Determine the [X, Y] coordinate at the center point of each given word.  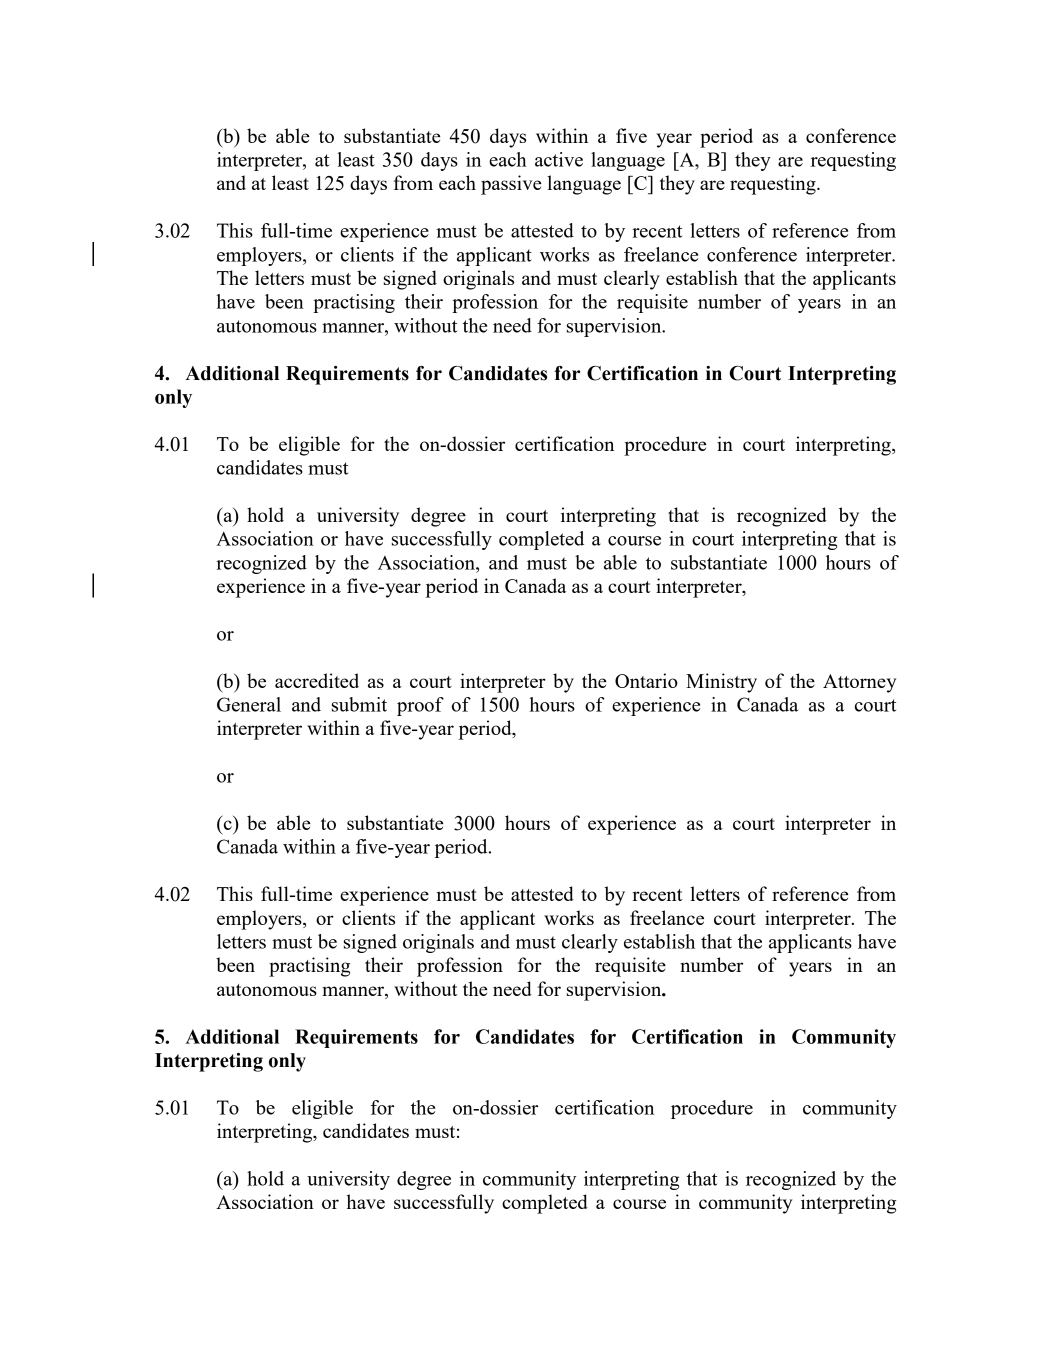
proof [420, 706]
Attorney [859, 683]
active [559, 159]
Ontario [646, 680]
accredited [317, 680]
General [249, 704]
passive [511, 185]
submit [359, 704]
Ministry [721, 683]
